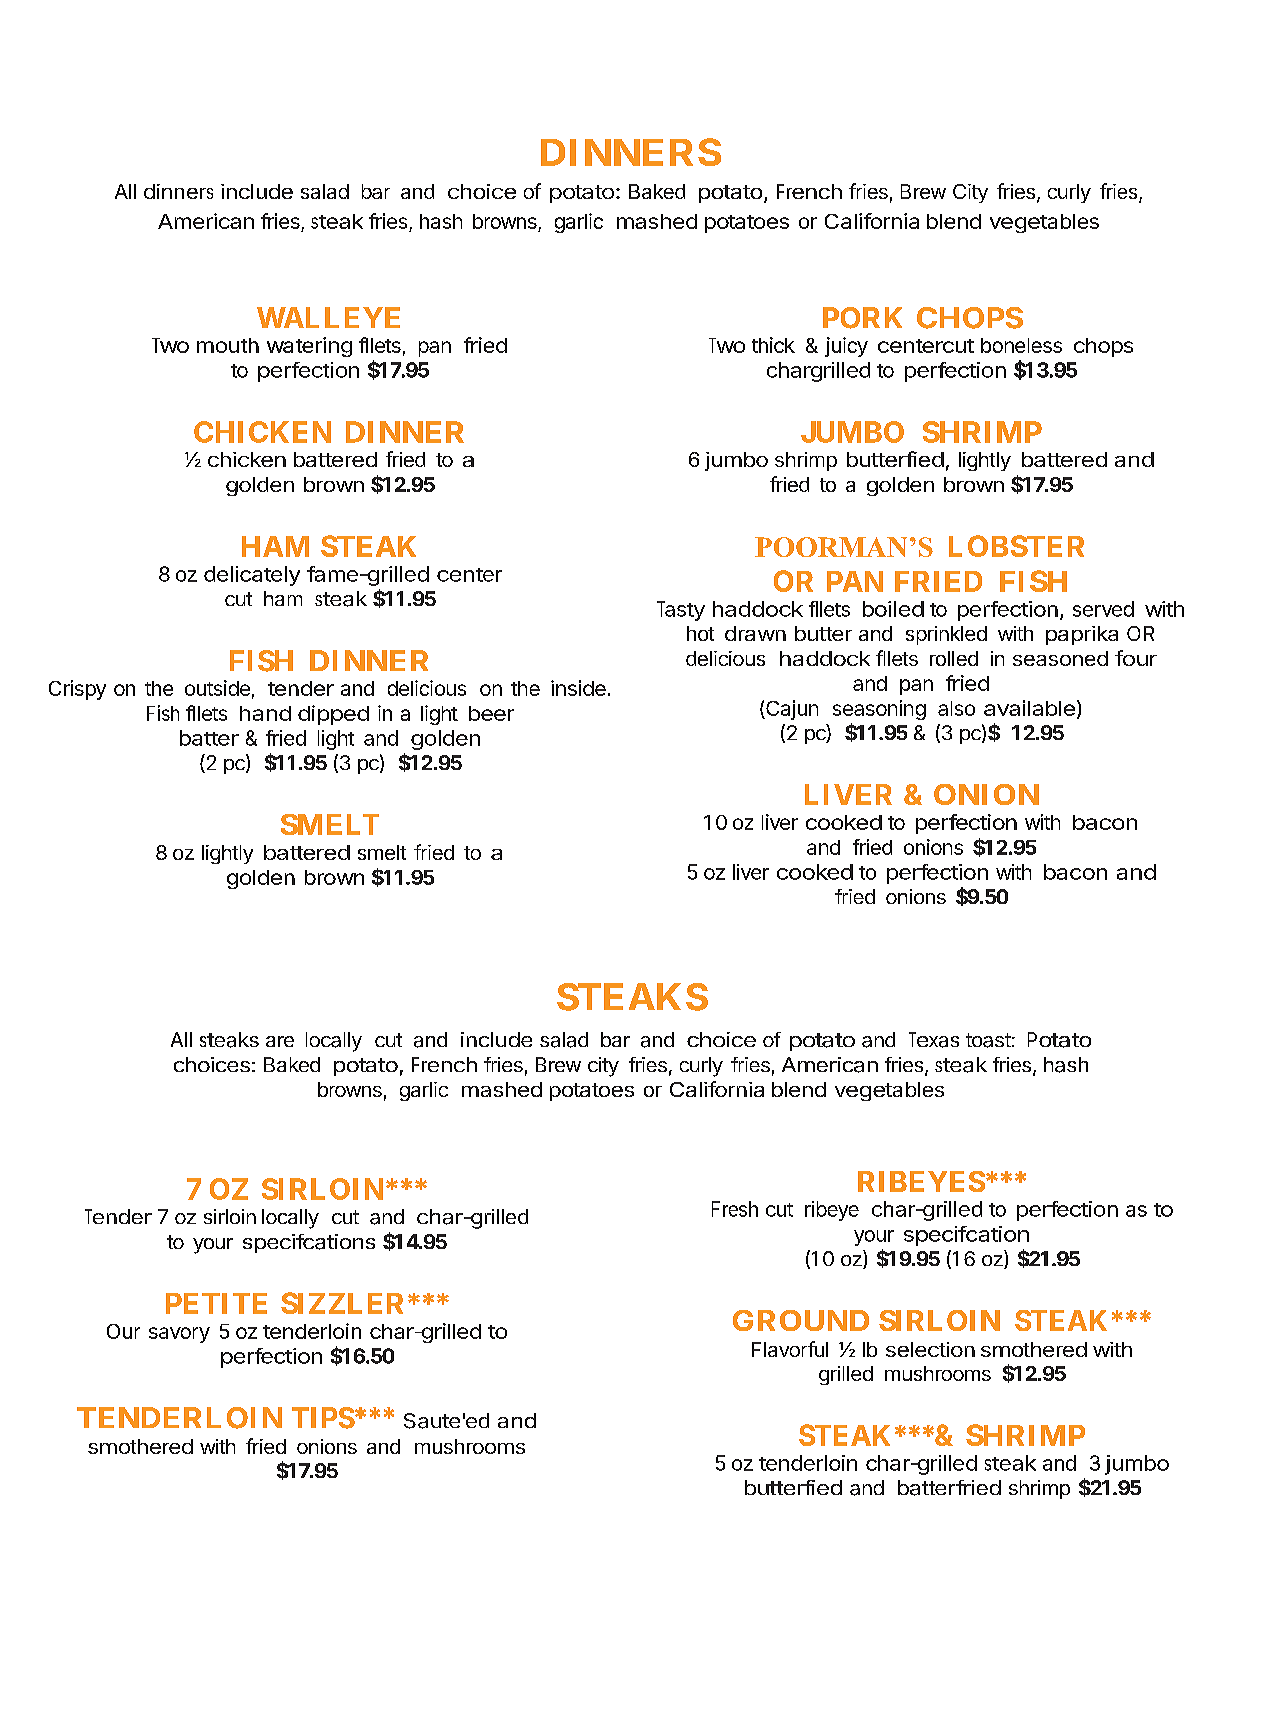 Image resolution: width=1268 pixels, height=1715 pixels. I want to click on PETITE, so click(216, 1303).
